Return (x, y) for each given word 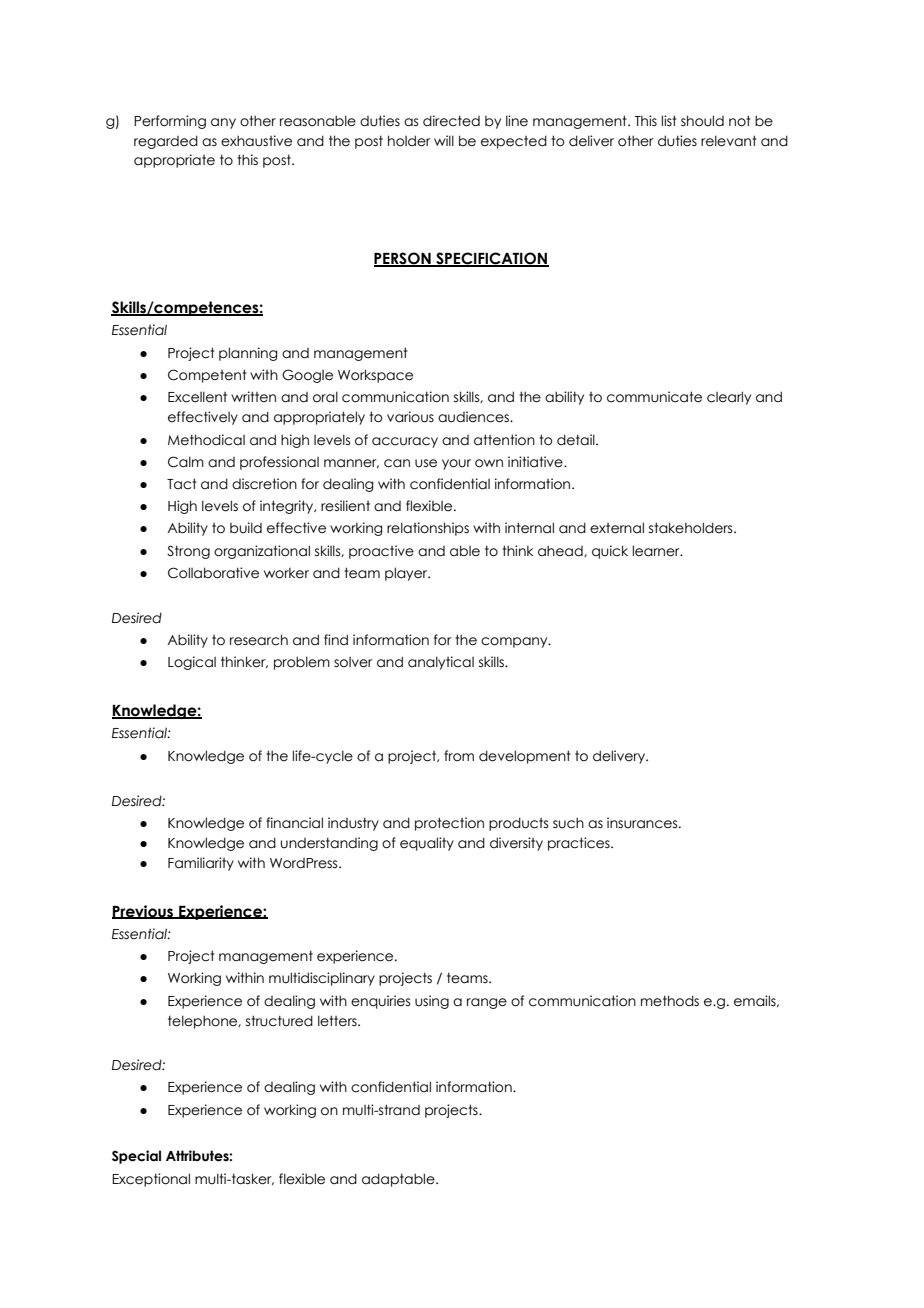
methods (670, 1001)
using (432, 1002)
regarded (166, 142)
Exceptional (151, 1180)
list (669, 120)
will (444, 140)
